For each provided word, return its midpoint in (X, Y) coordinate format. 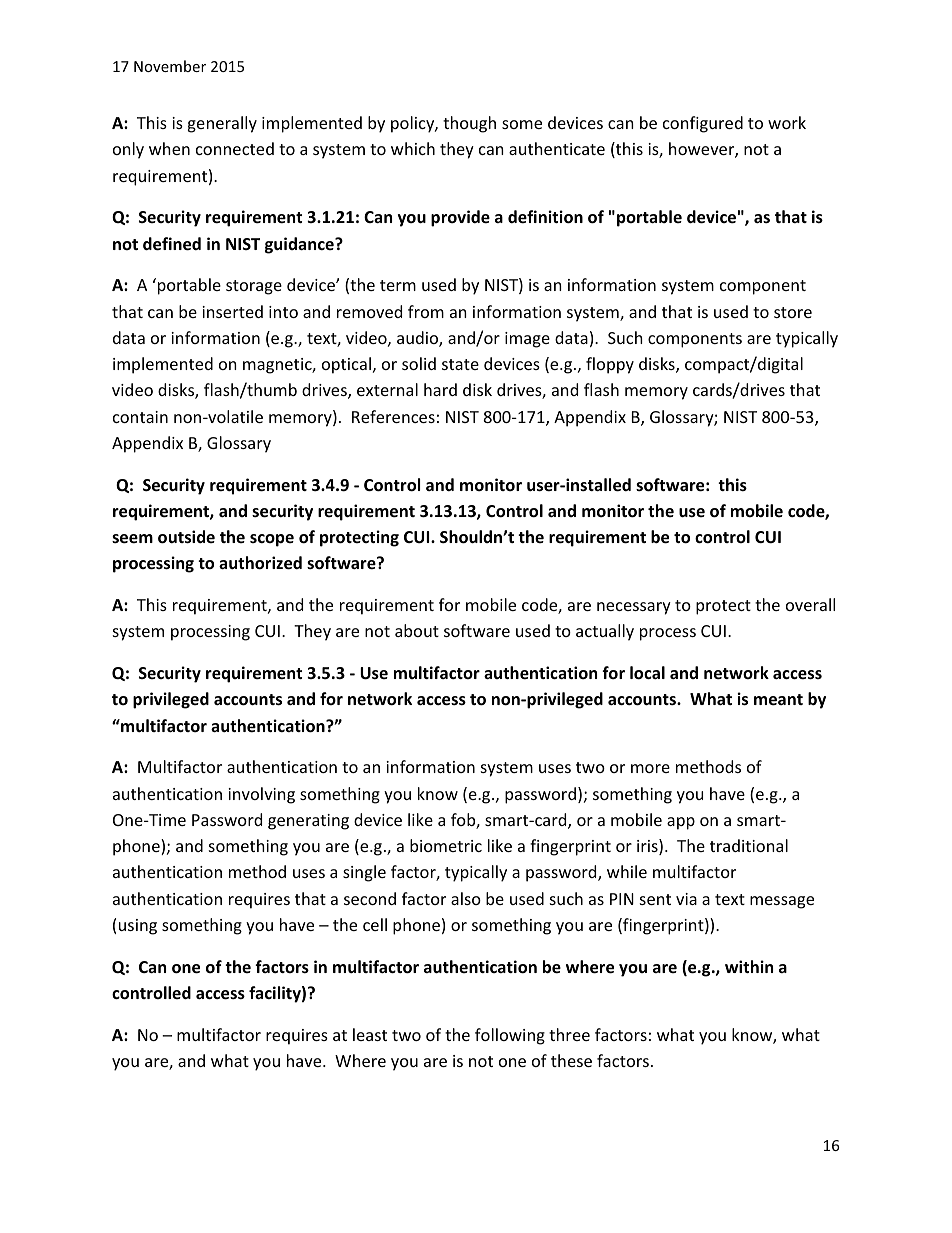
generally (222, 124)
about (417, 630)
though (469, 124)
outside (186, 537)
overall (810, 604)
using (138, 927)
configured (703, 124)
